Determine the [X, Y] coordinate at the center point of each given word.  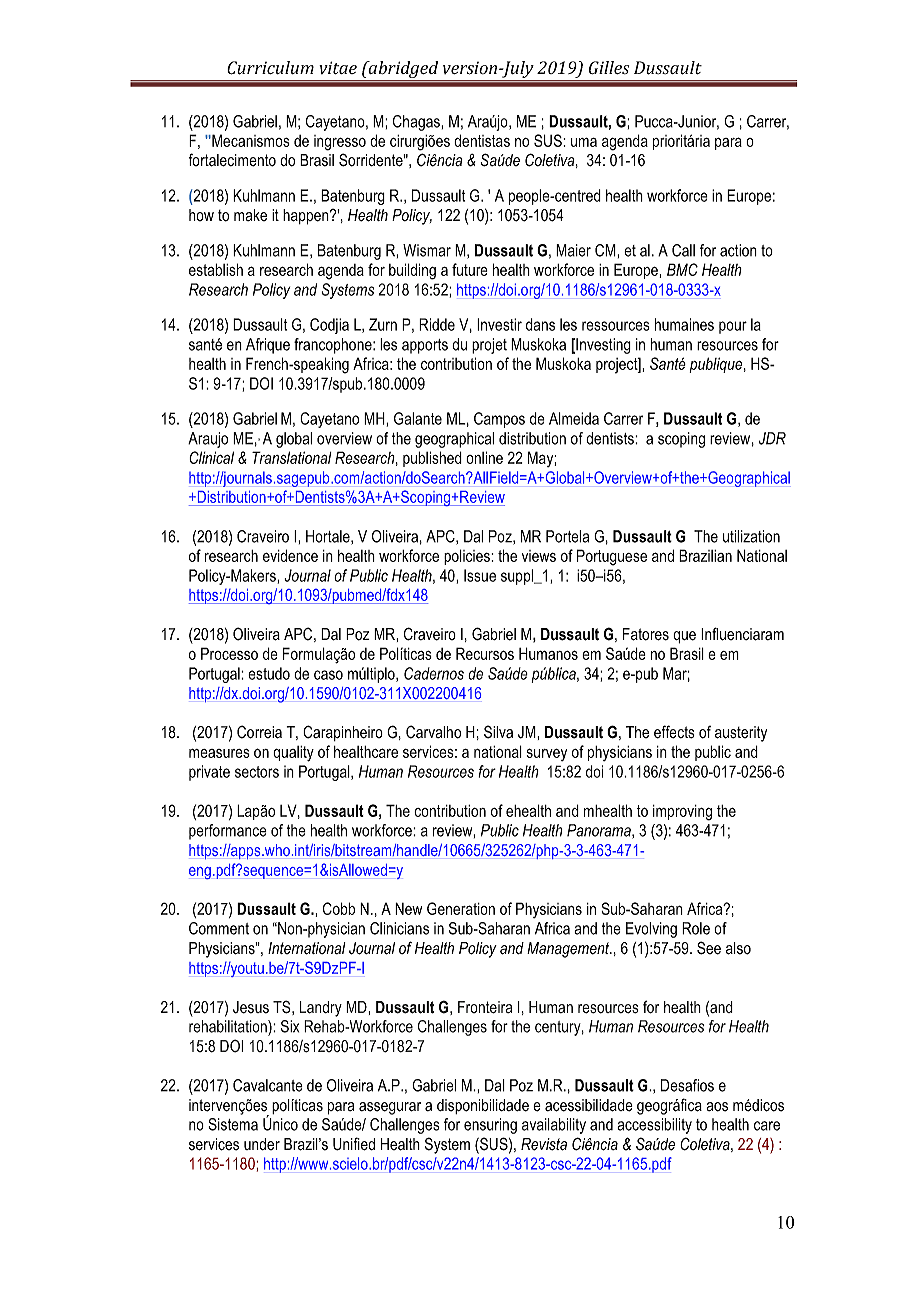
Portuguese [612, 557]
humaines [684, 324]
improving [682, 813]
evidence [290, 555]
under [262, 1144]
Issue [480, 575]
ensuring [490, 1126]
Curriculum [270, 68]
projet [489, 346]
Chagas [417, 123]
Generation [461, 908]
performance [228, 832]
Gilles [609, 67]
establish [216, 269]
